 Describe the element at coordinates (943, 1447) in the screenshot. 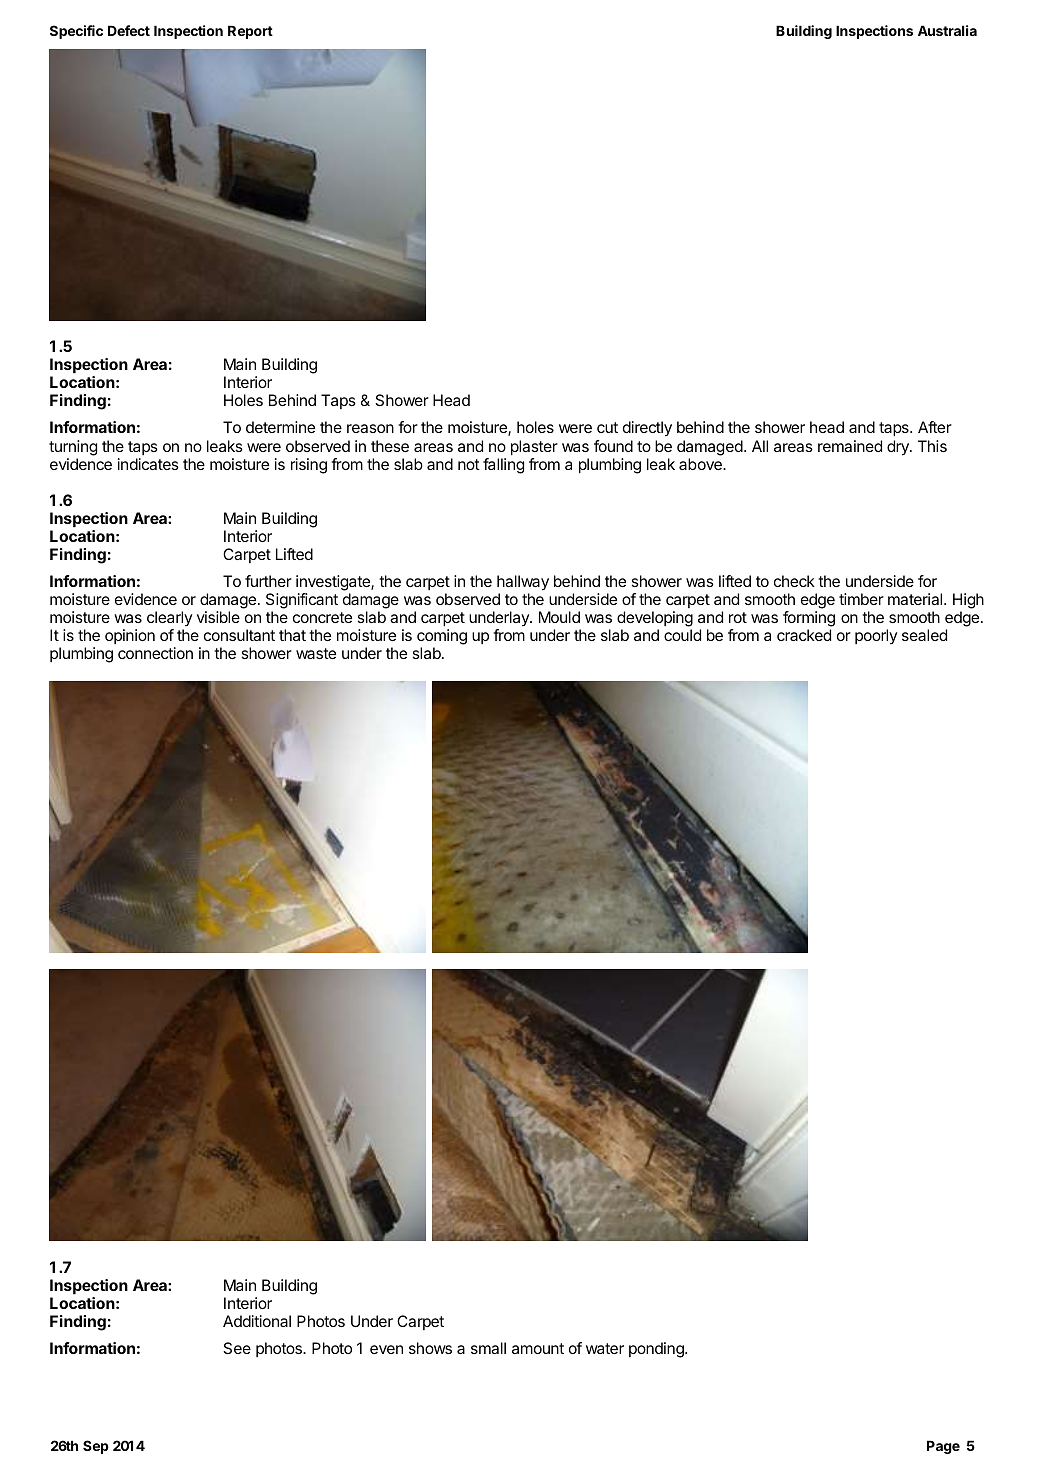

I see `Page` at that location.
